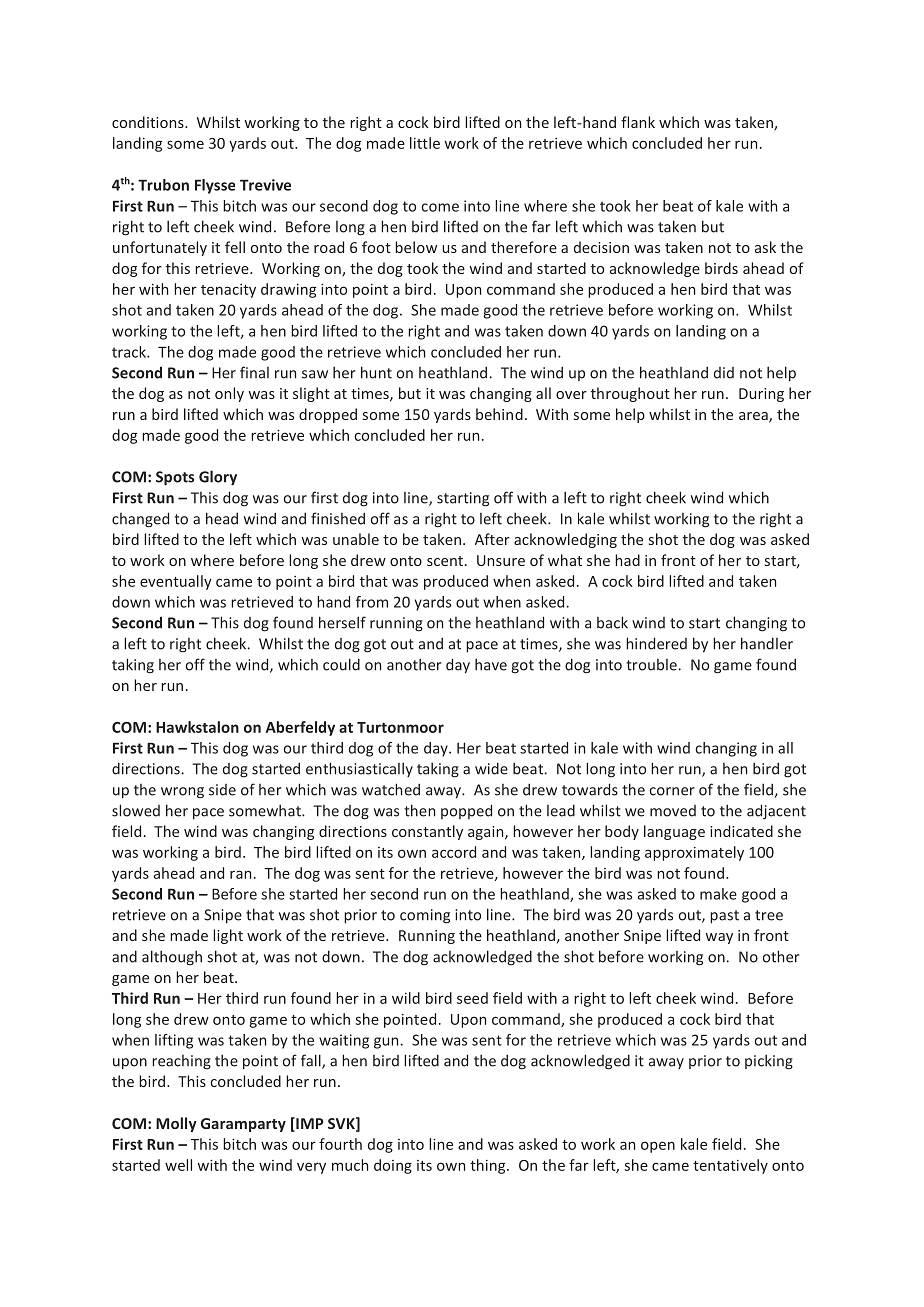 The image size is (924, 1307). I want to click on final, so click(254, 372).
